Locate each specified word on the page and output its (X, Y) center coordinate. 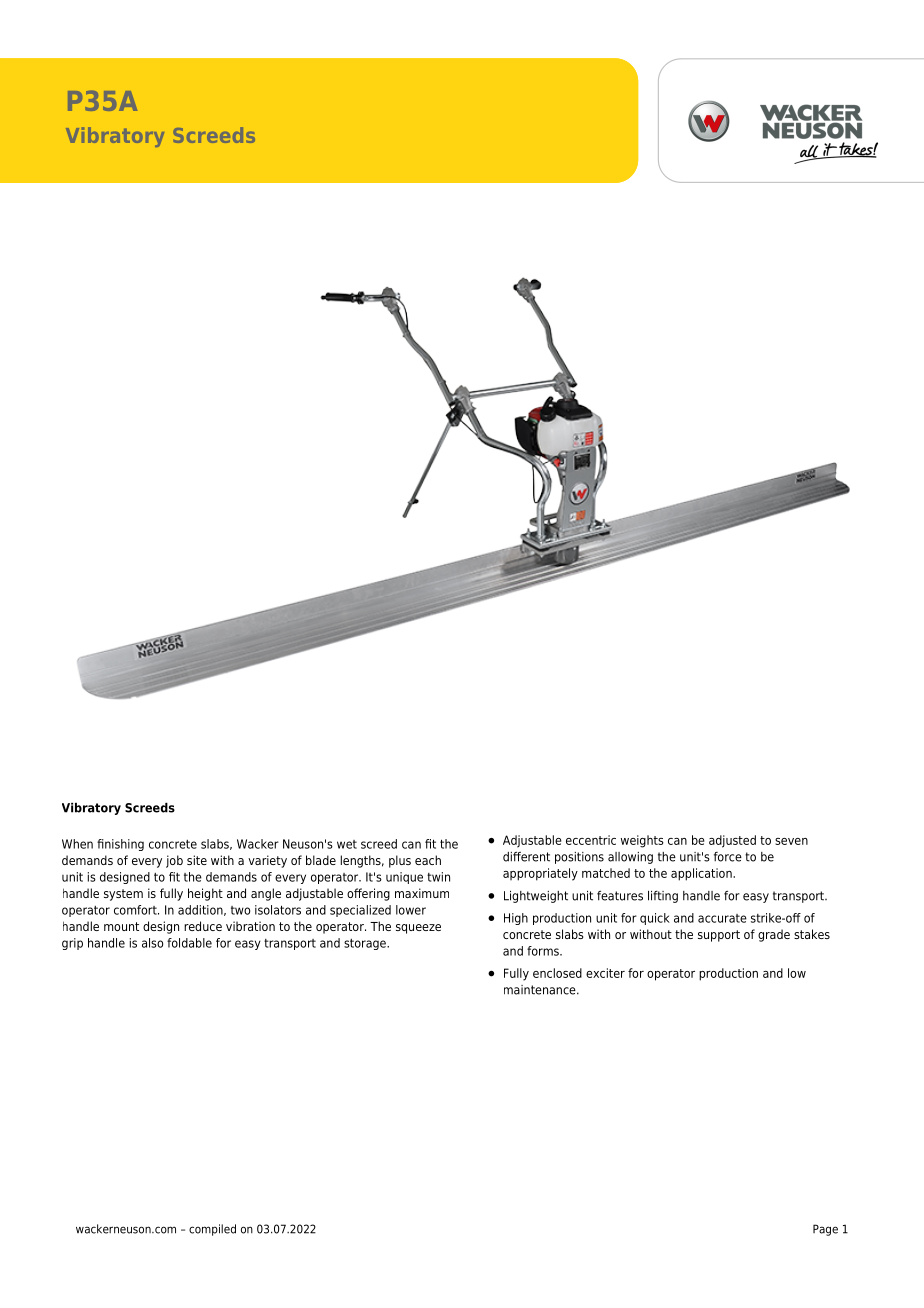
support (719, 936)
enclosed (557, 973)
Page (825, 1230)
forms (544, 951)
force (728, 857)
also (152, 943)
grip (72, 944)
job (174, 861)
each (428, 860)
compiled (212, 1230)
